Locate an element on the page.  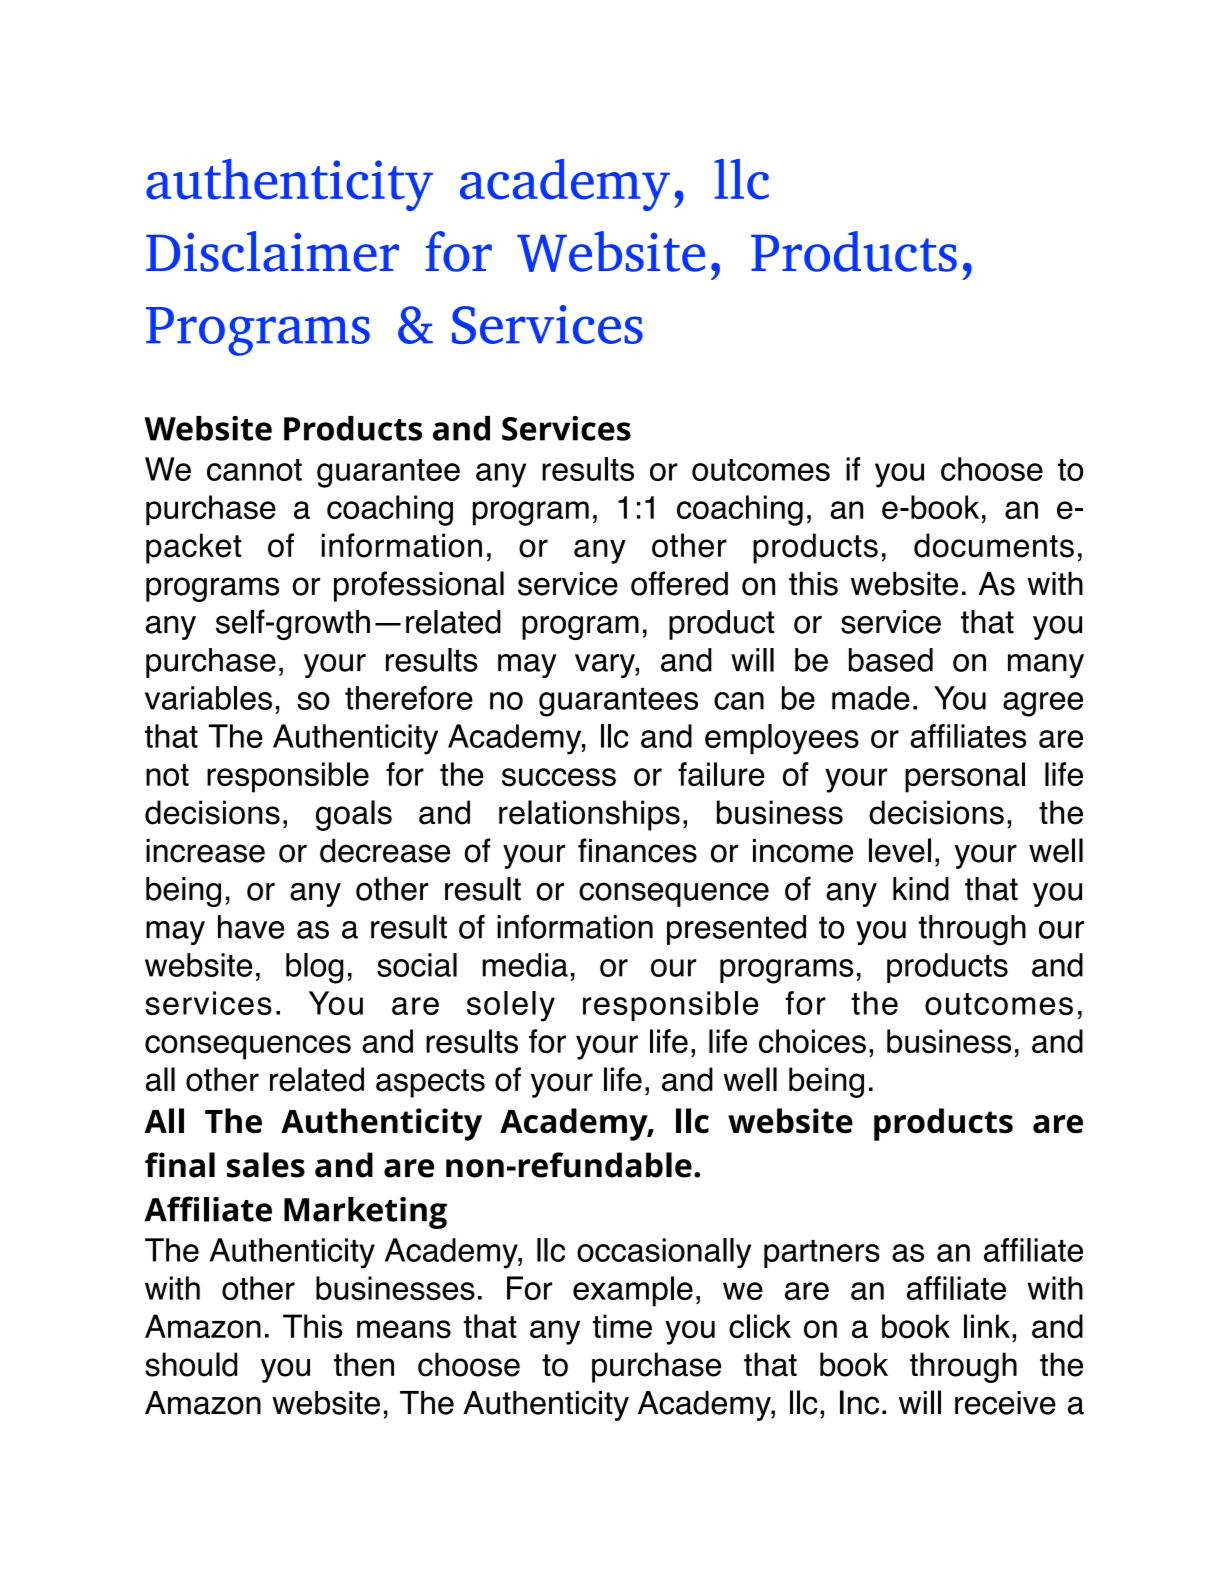
choices is located at coordinates (812, 1041).
